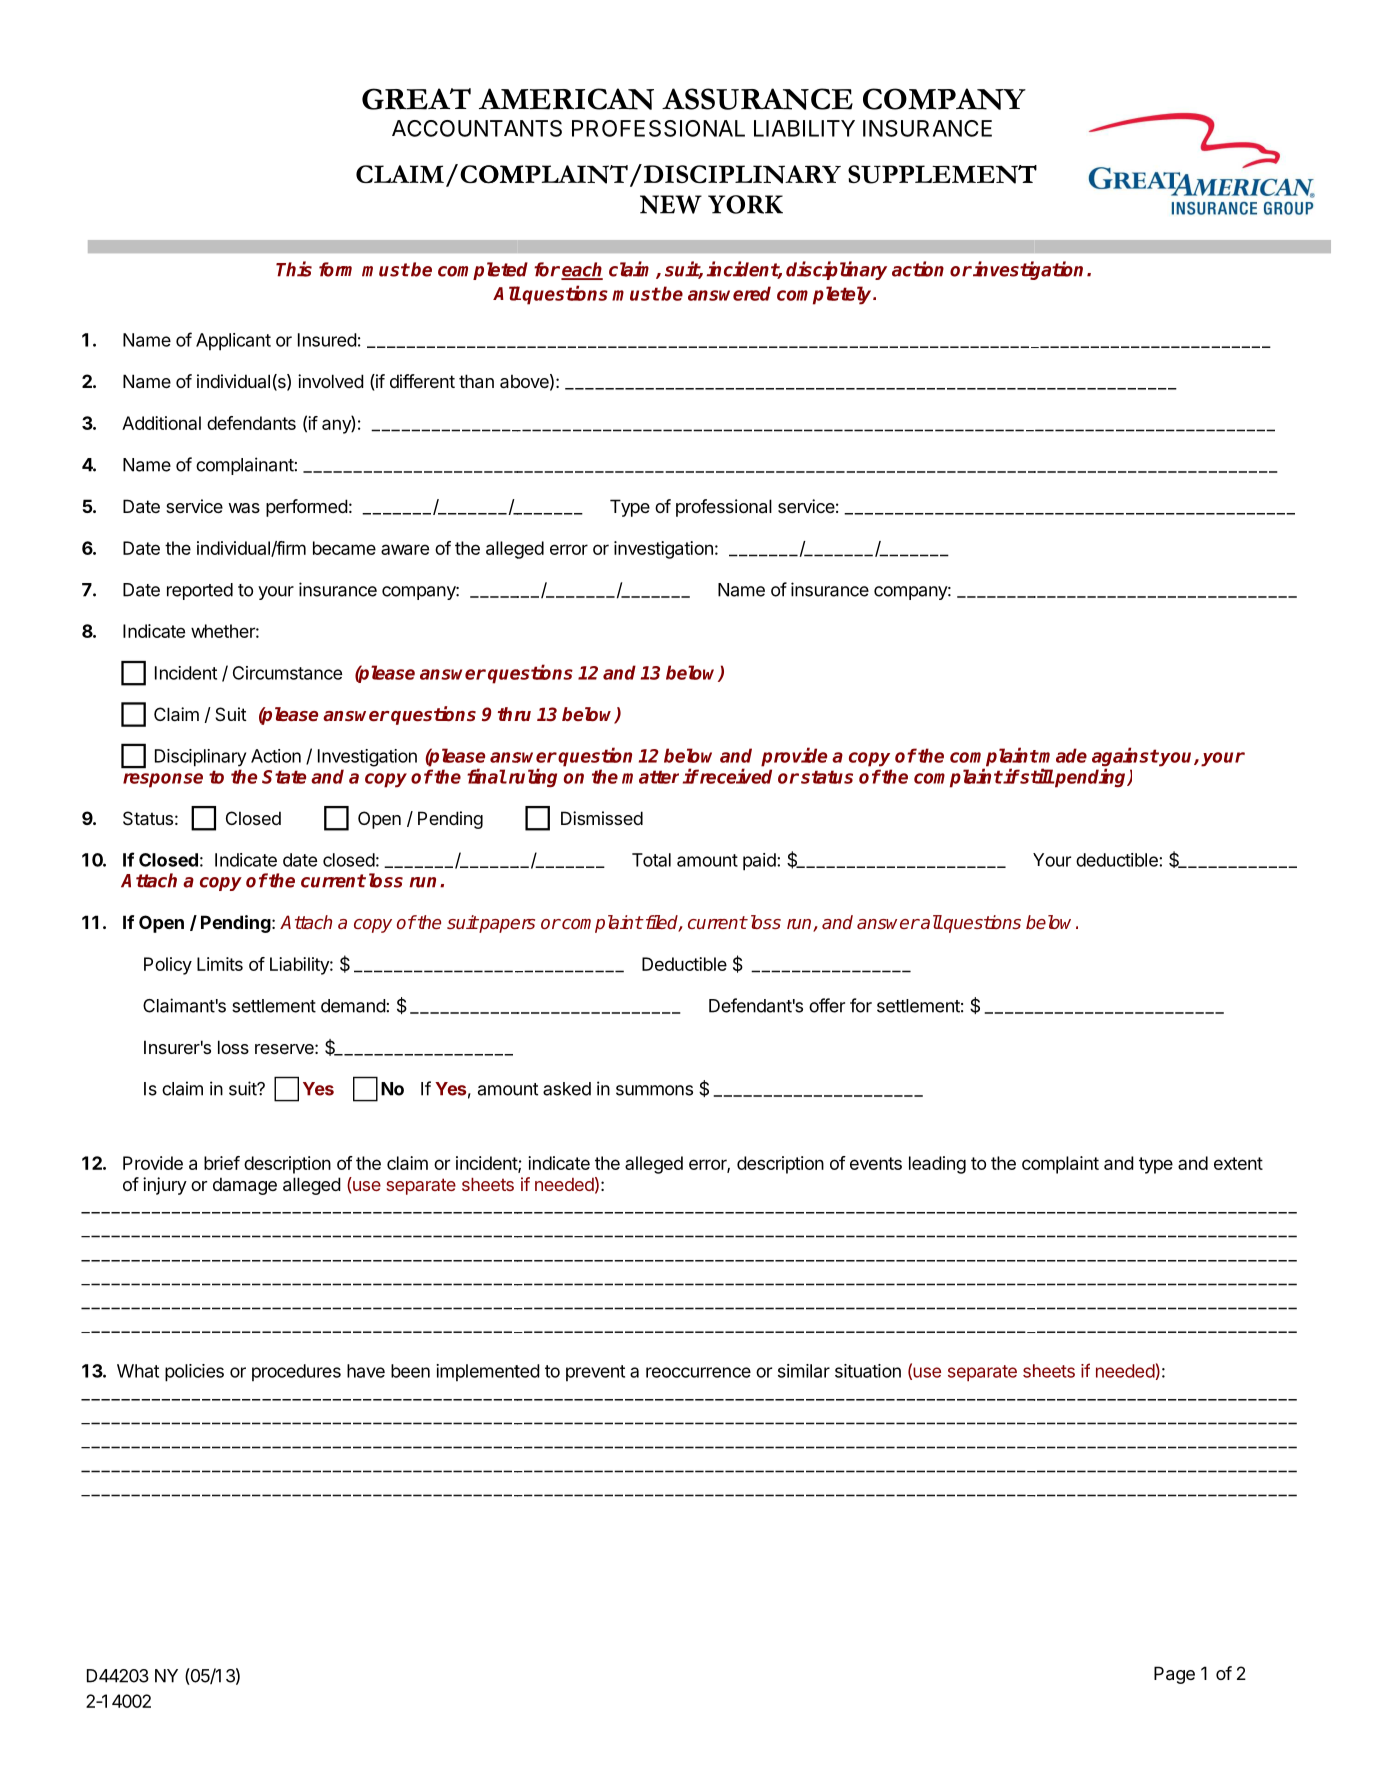 The image size is (1384, 1791). I want to click on offer, so click(827, 1005).
